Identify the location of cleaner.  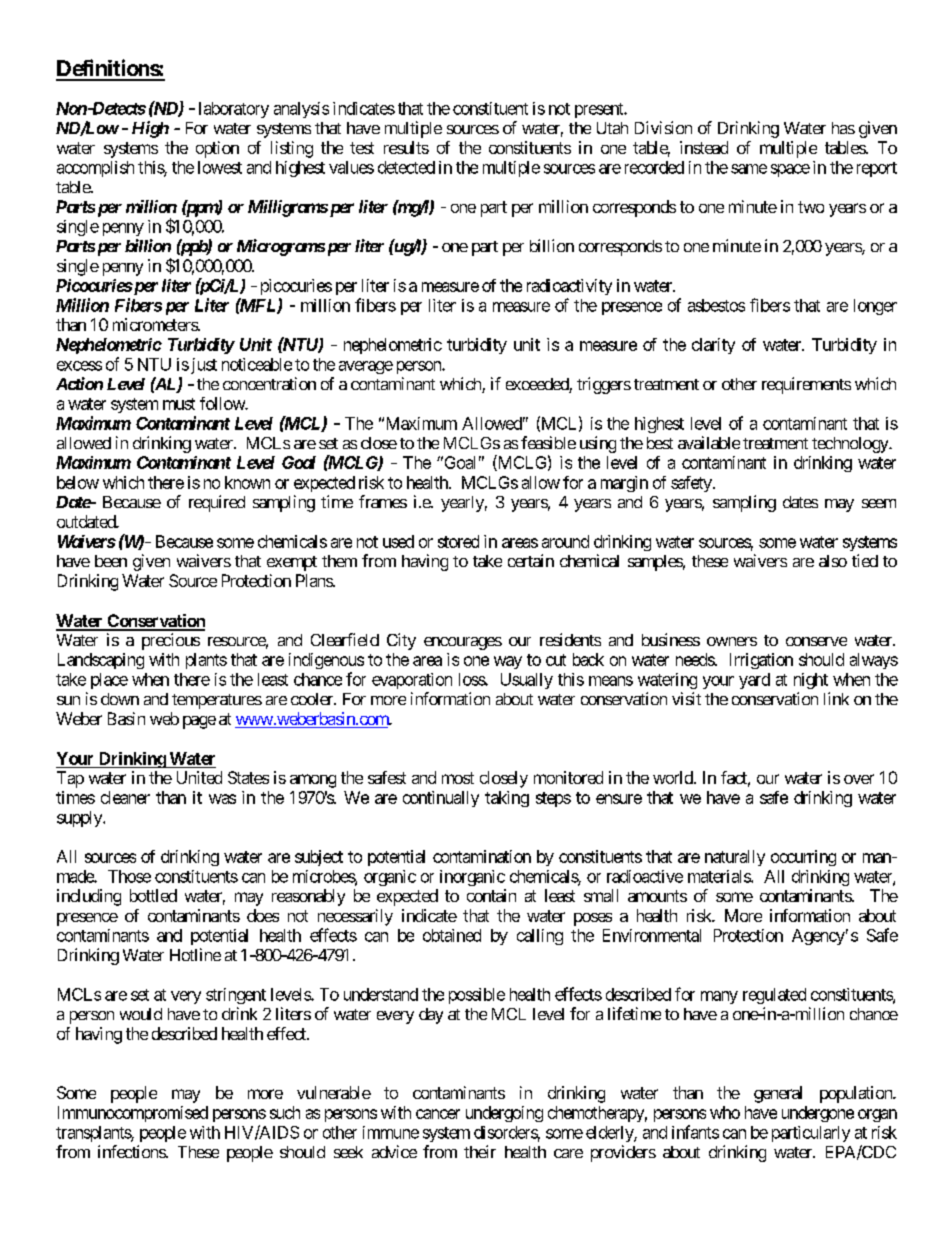
(125, 797).
